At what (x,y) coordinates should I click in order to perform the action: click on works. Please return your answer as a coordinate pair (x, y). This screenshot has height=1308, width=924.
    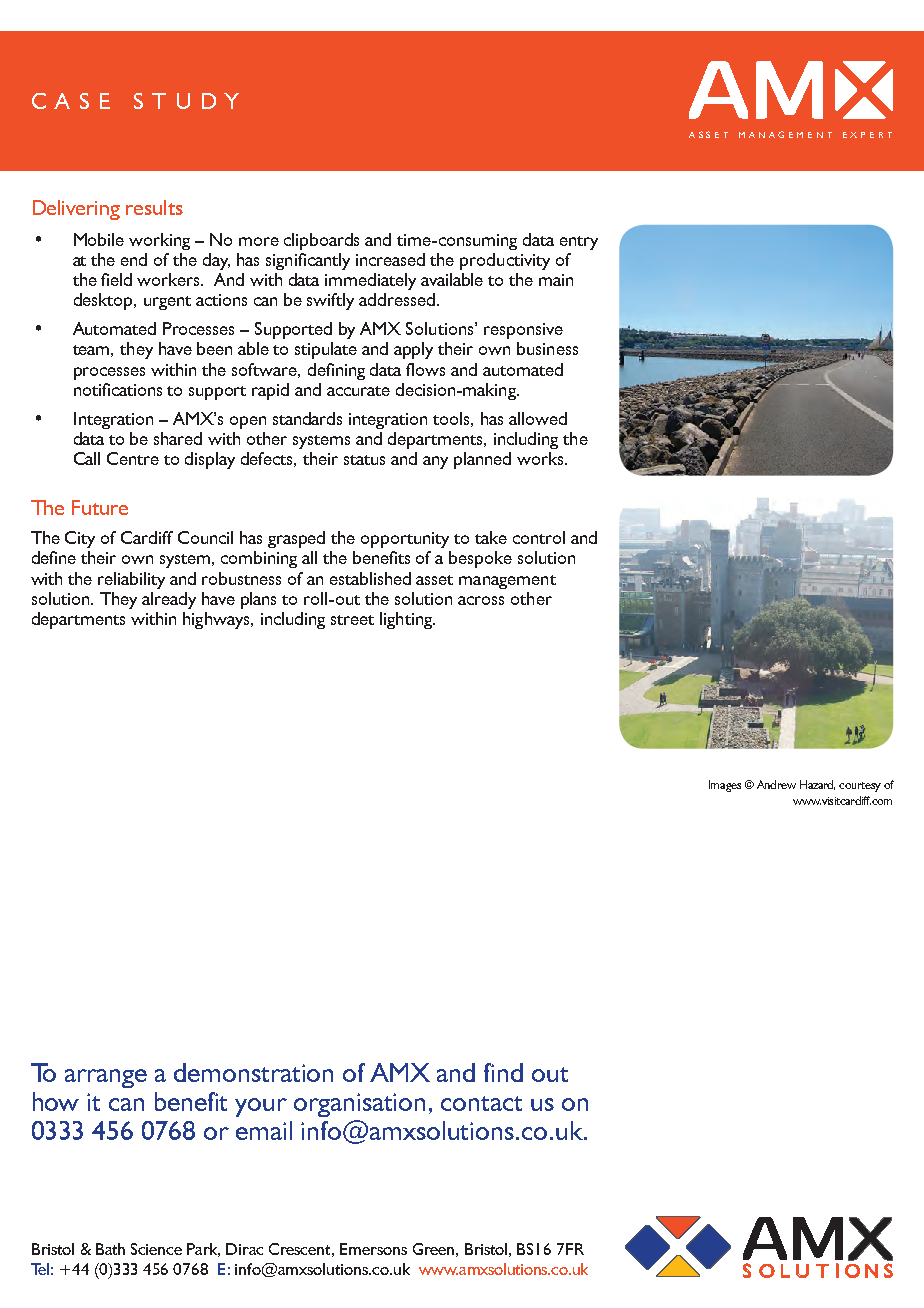
    Looking at the image, I should click on (541, 458).
